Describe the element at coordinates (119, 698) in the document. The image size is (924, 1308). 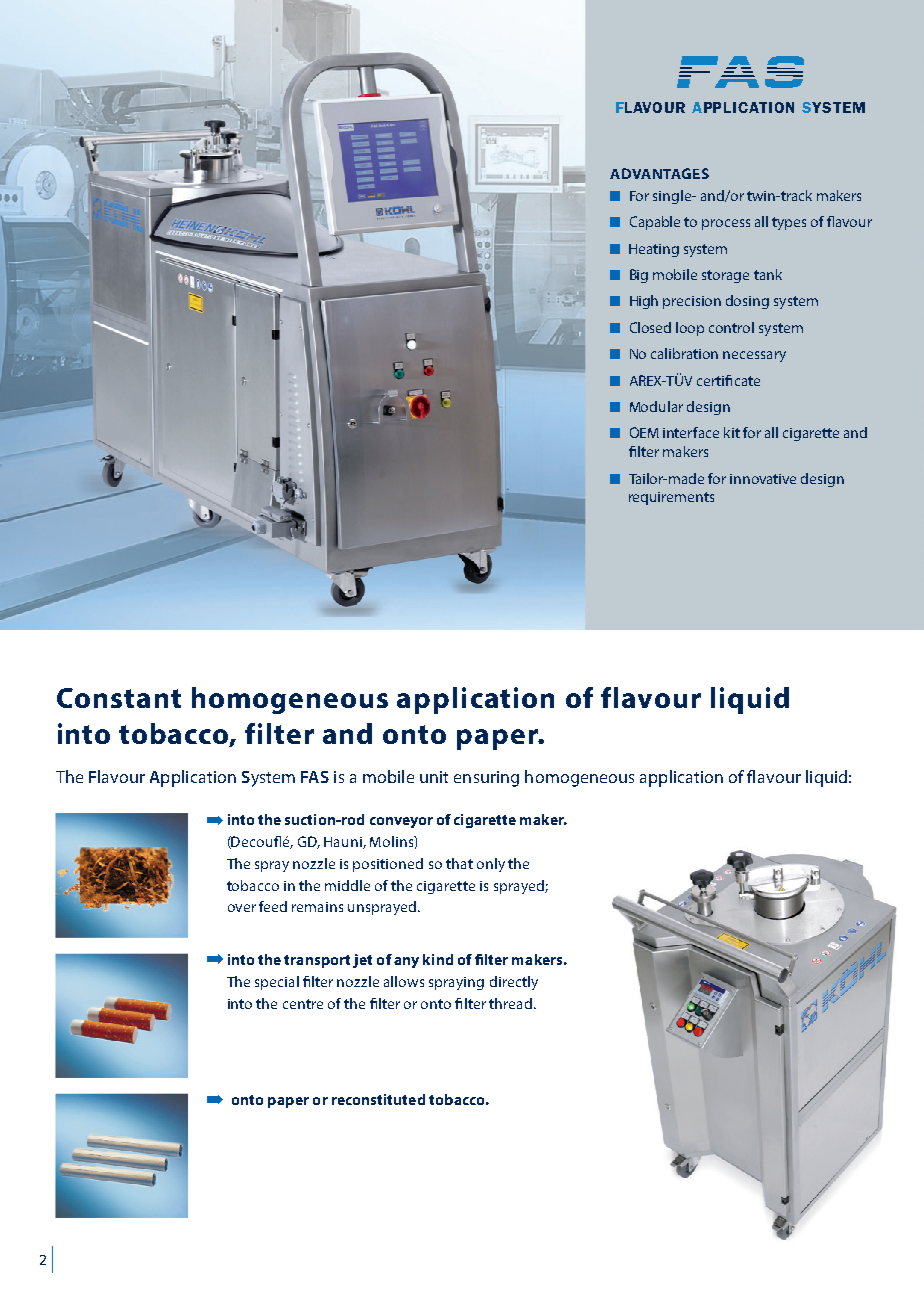
I see `Constant` at that location.
